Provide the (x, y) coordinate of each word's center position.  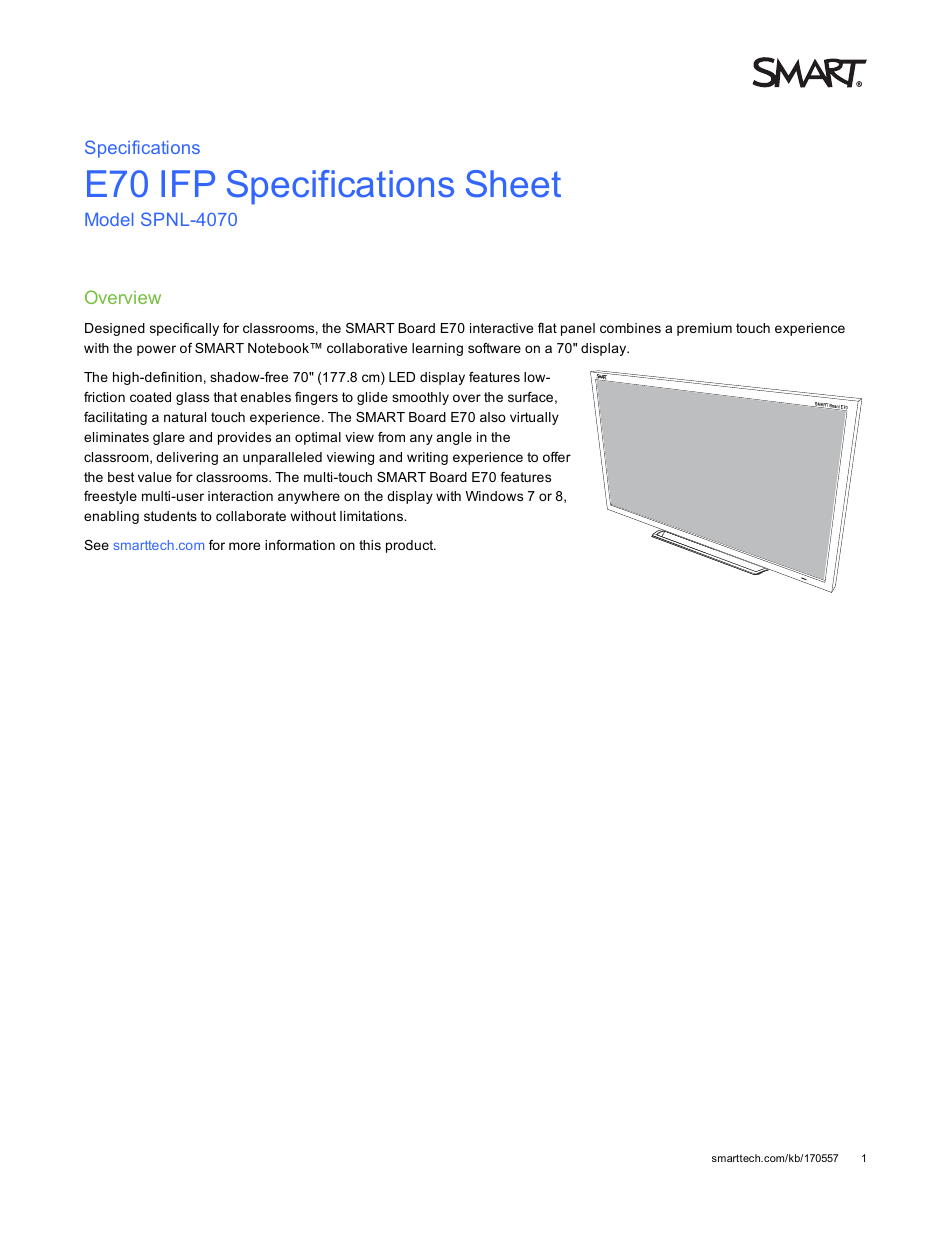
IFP (188, 183)
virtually (534, 418)
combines (630, 328)
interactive (501, 328)
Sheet (513, 184)
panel (578, 329)
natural (185, 417)
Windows (494, 496)
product (411, 546)
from (391, 437)
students (170, 516)
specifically (184, 329)
